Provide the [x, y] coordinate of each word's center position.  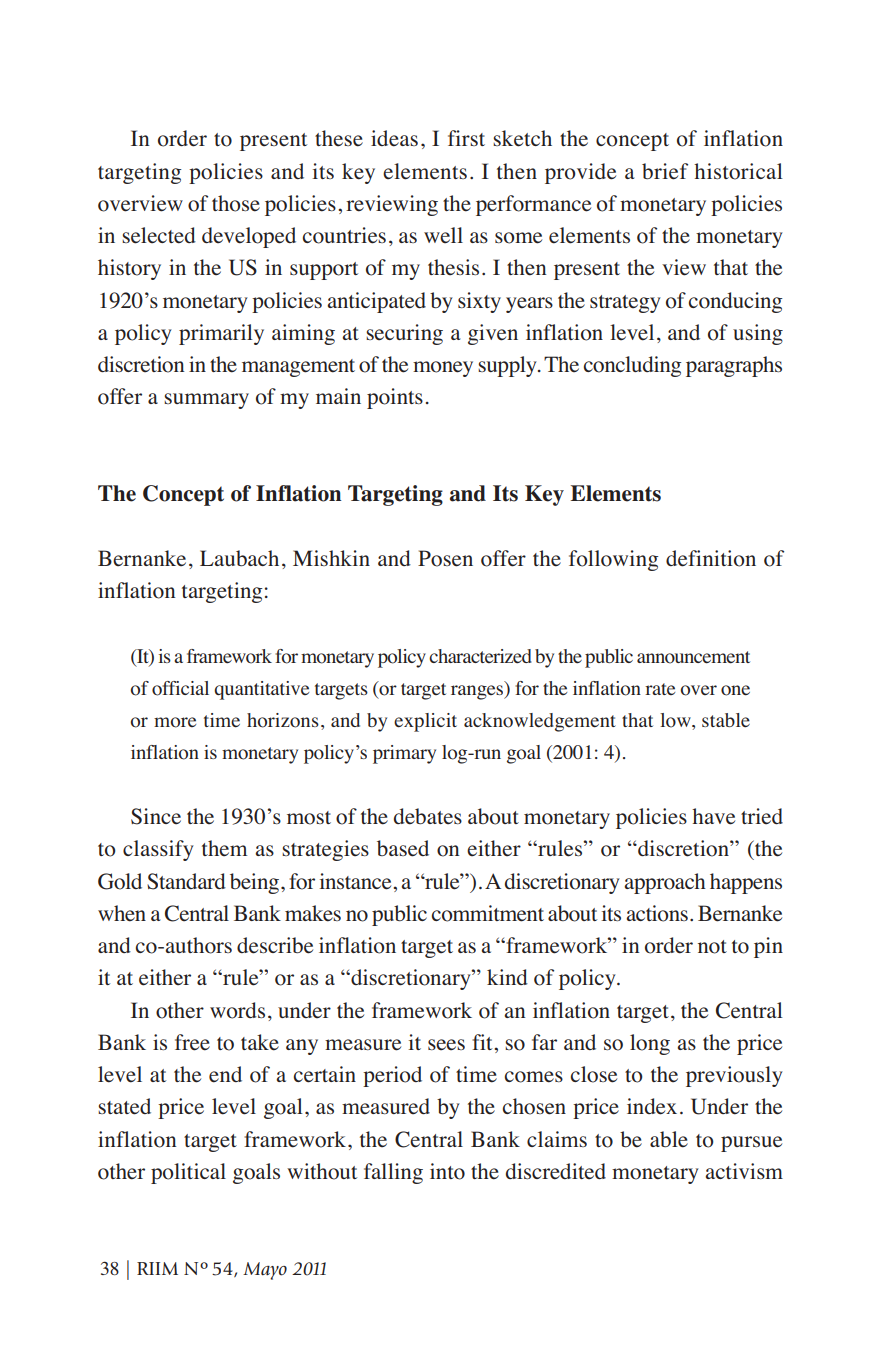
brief [665, 171]
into [447, 1171]
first [466, 138]
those [236, 203]
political [188, 1173]
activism [744, 1171]
